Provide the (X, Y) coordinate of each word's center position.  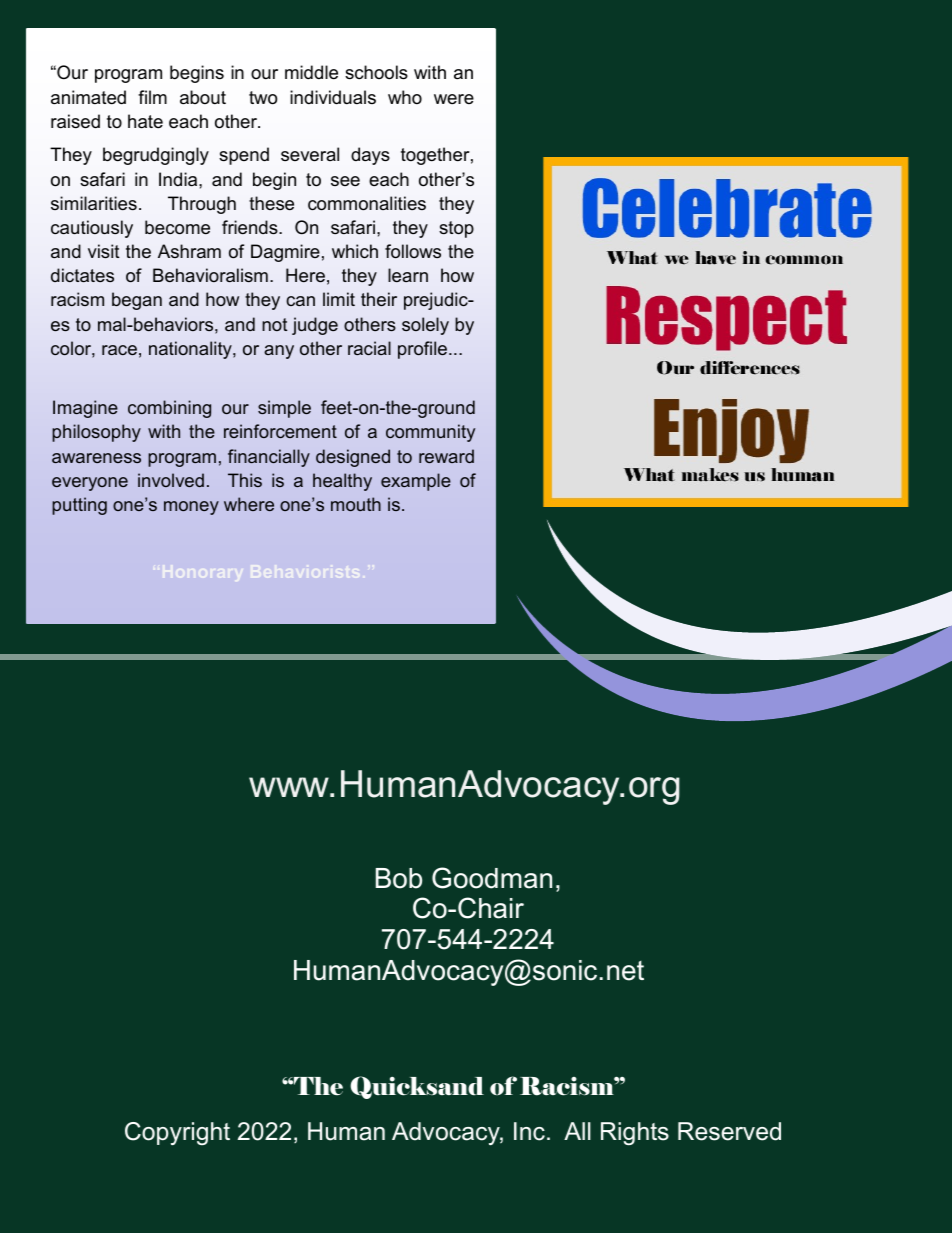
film (152, 97)
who (405, 97)
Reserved (729, 1131)
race (119, 350)
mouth (356, 504)
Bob (399, 878)
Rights (635, 1133)
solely (425, 326)
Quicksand (417, 1087)
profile (424, 350)
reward (446, 456)
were (454, 99)
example (416, 482)
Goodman (492, 878)
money (191, 508)
